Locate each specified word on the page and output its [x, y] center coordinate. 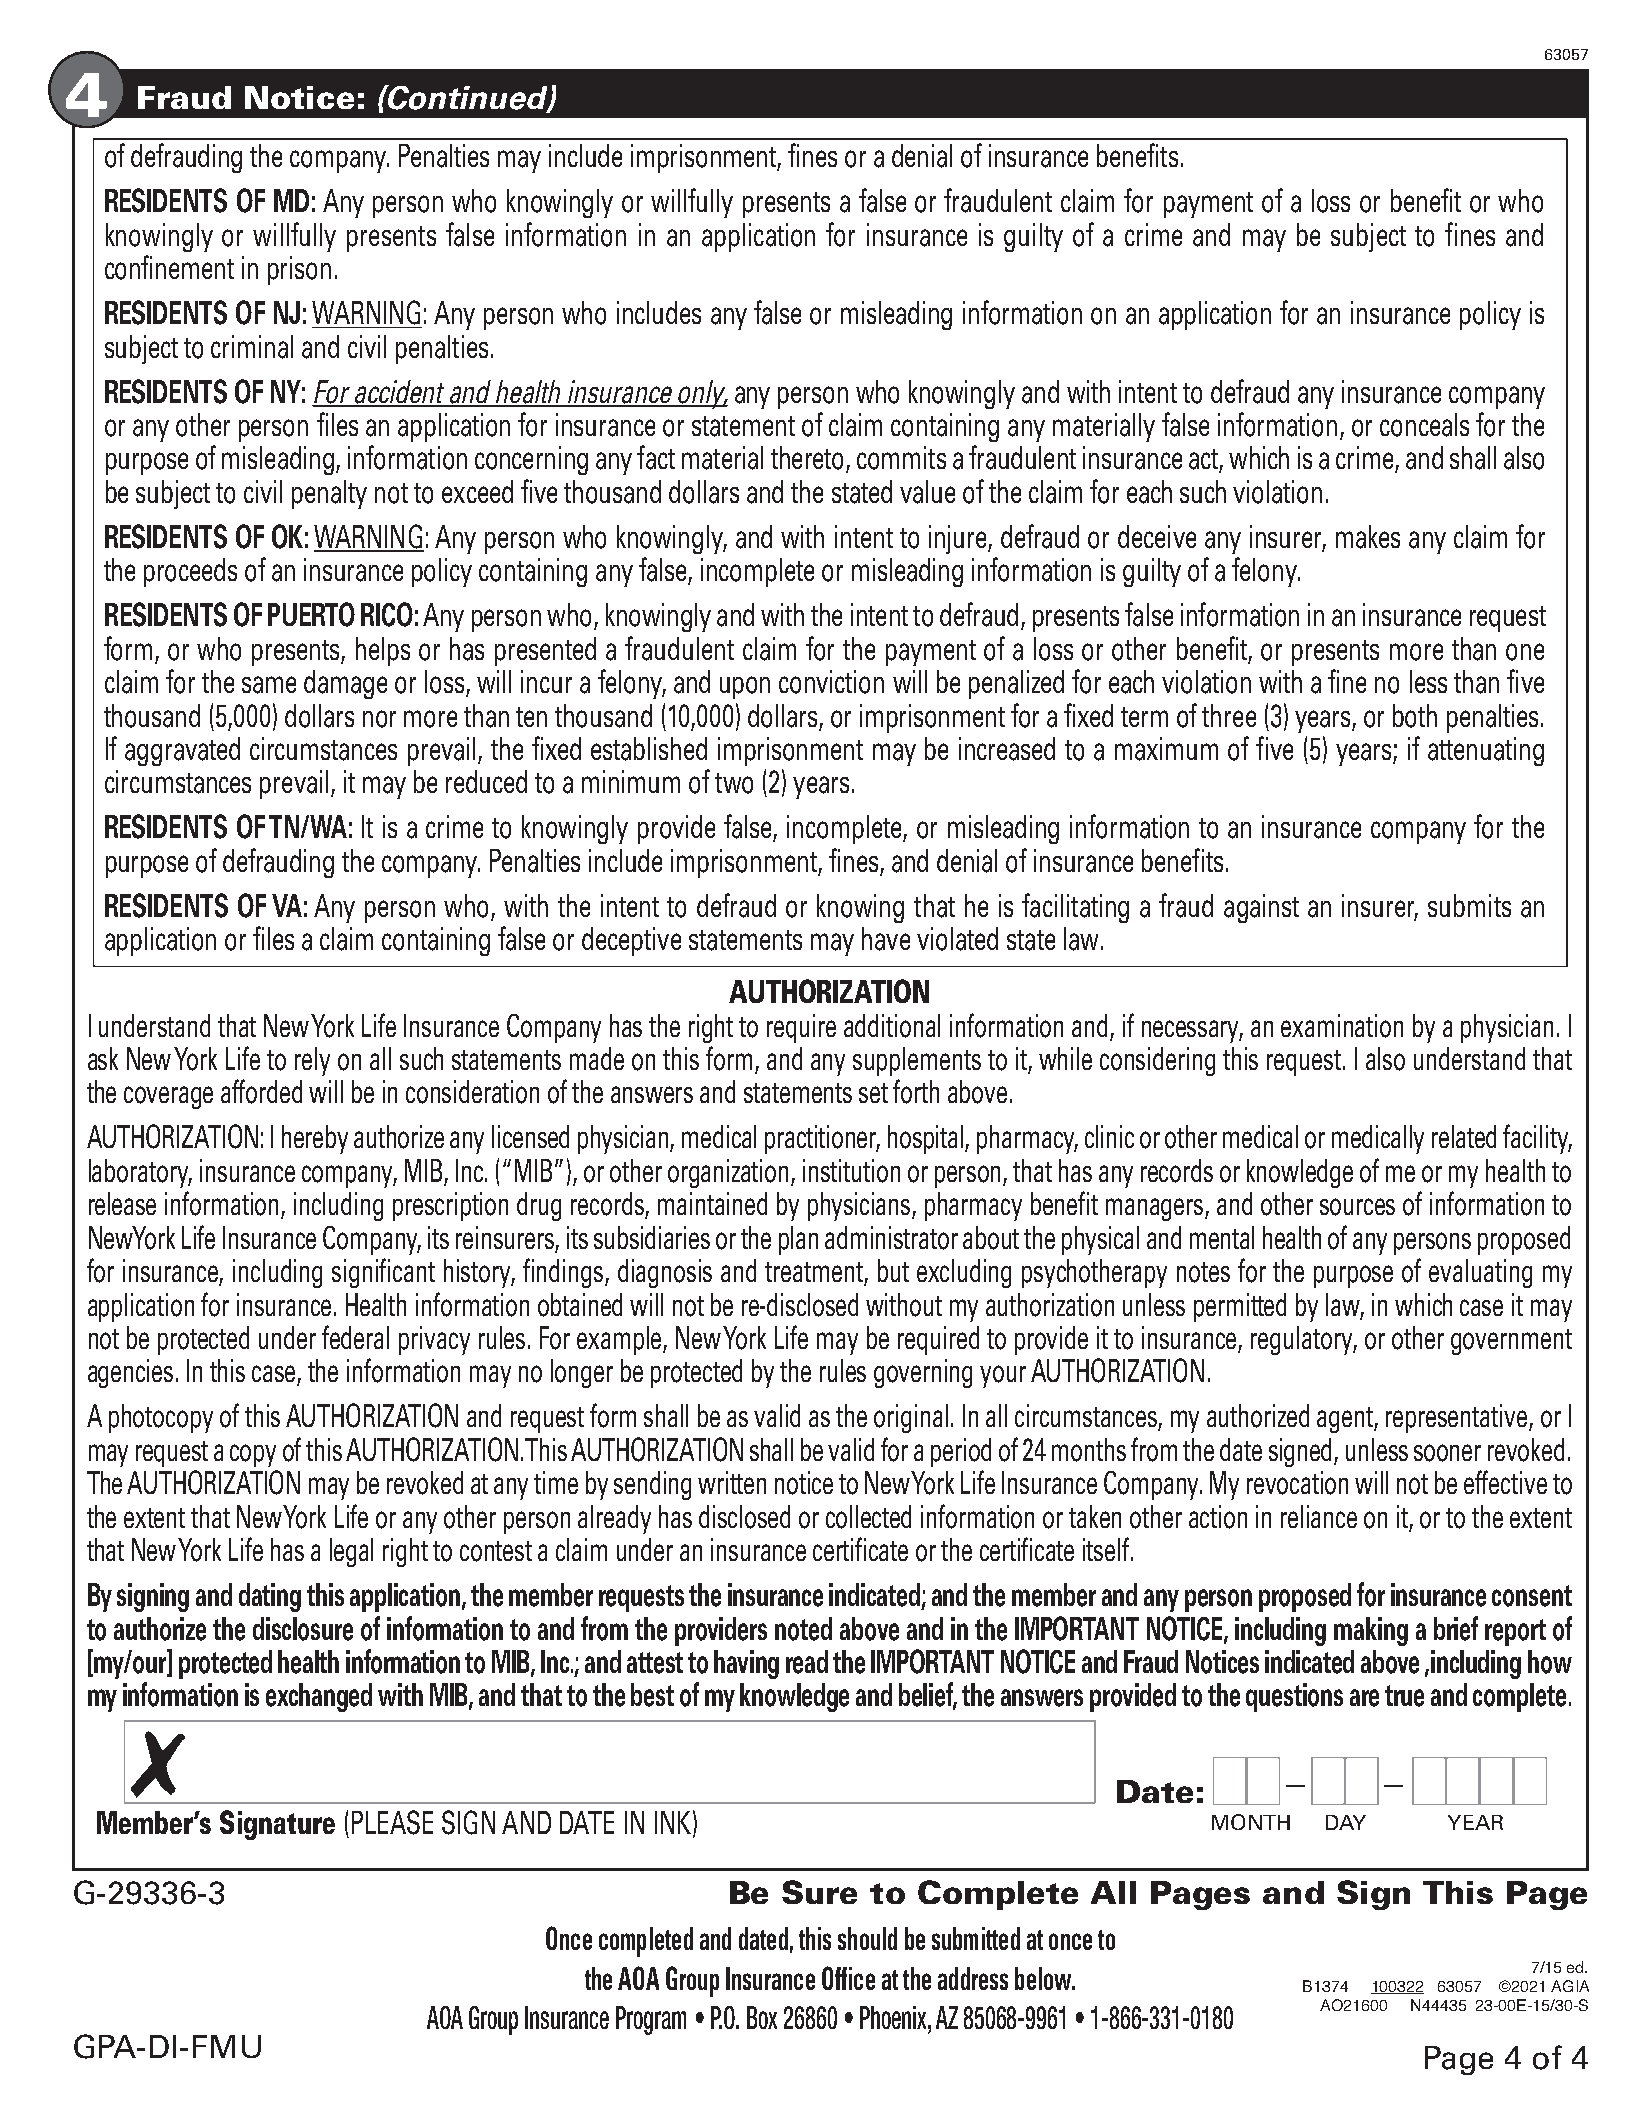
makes [1368, 537]
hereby [315, 1139]
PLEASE [392, 1822]
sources [1357, 1207]
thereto [807, 458]
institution [851, 1171]
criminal [252, 347]
